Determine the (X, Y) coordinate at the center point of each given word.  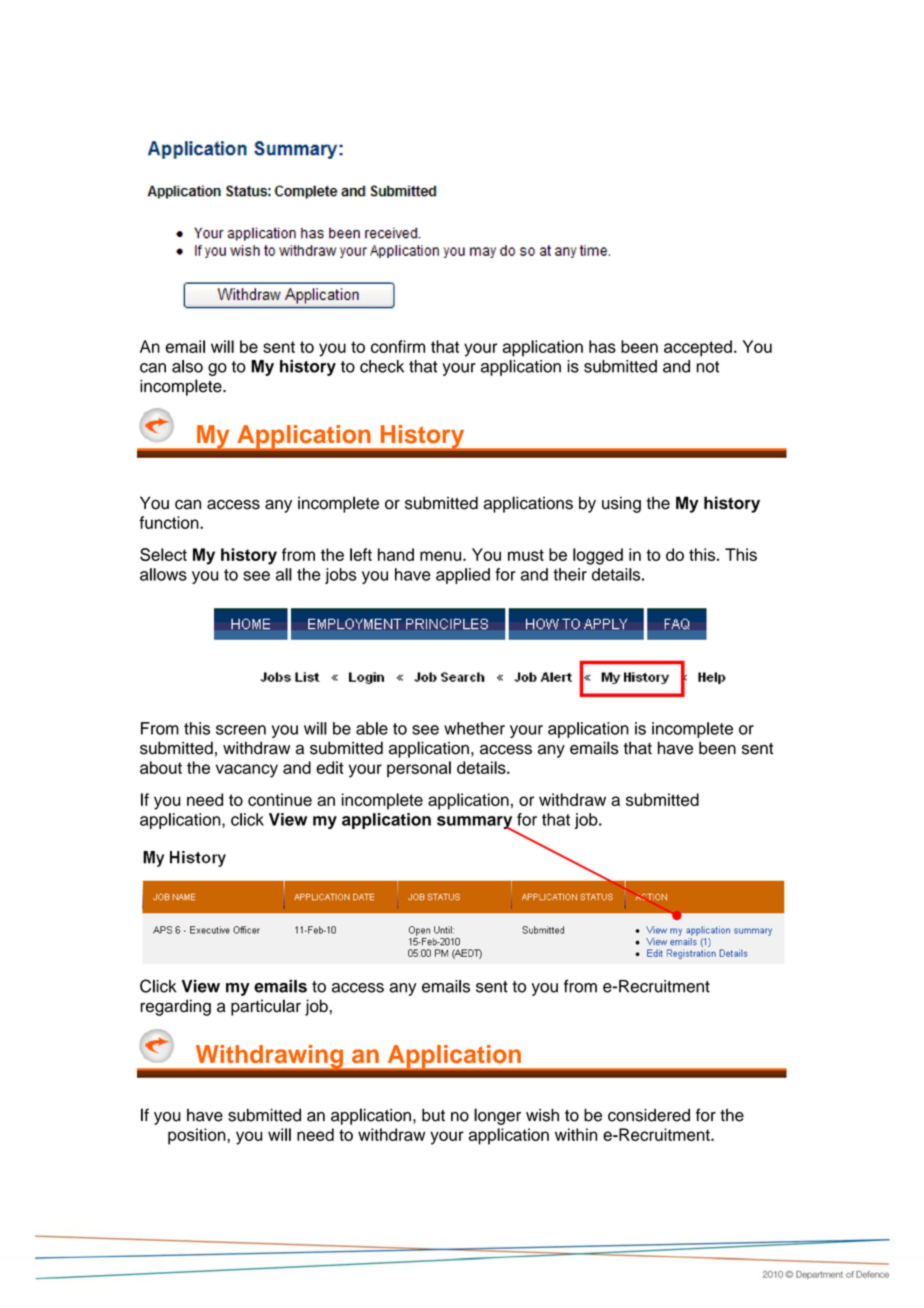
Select (163, 554)
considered (649, 1115)
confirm (398, 346)
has (602, 346)
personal (419, 769)
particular (266, 1007)
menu (442, 556)
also (187, 366)
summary (476, 824)
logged (598, 556)
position (198, 1136)
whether (474, 728)
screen (241, 730)
